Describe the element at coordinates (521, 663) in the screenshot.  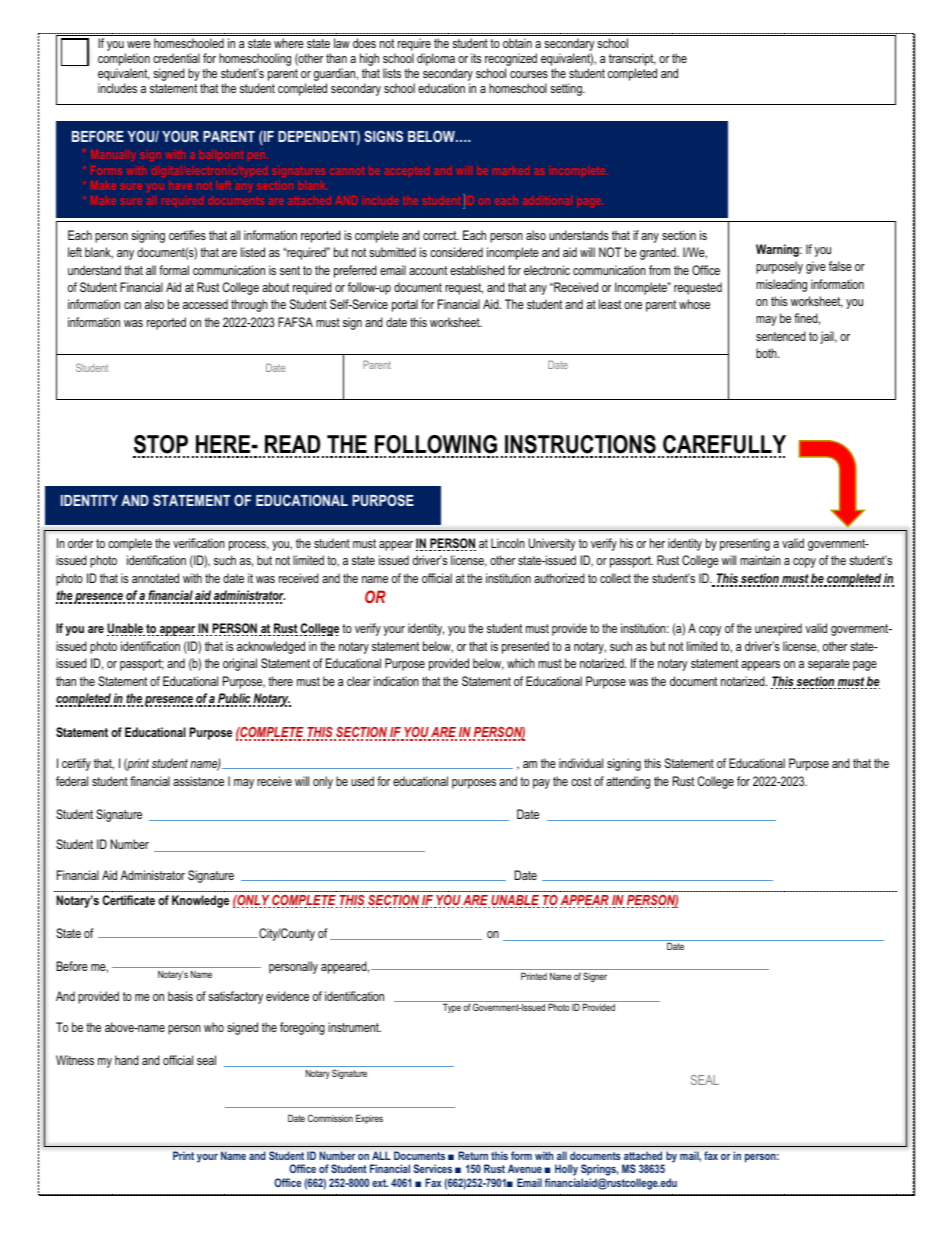
I see `which` at that location.
